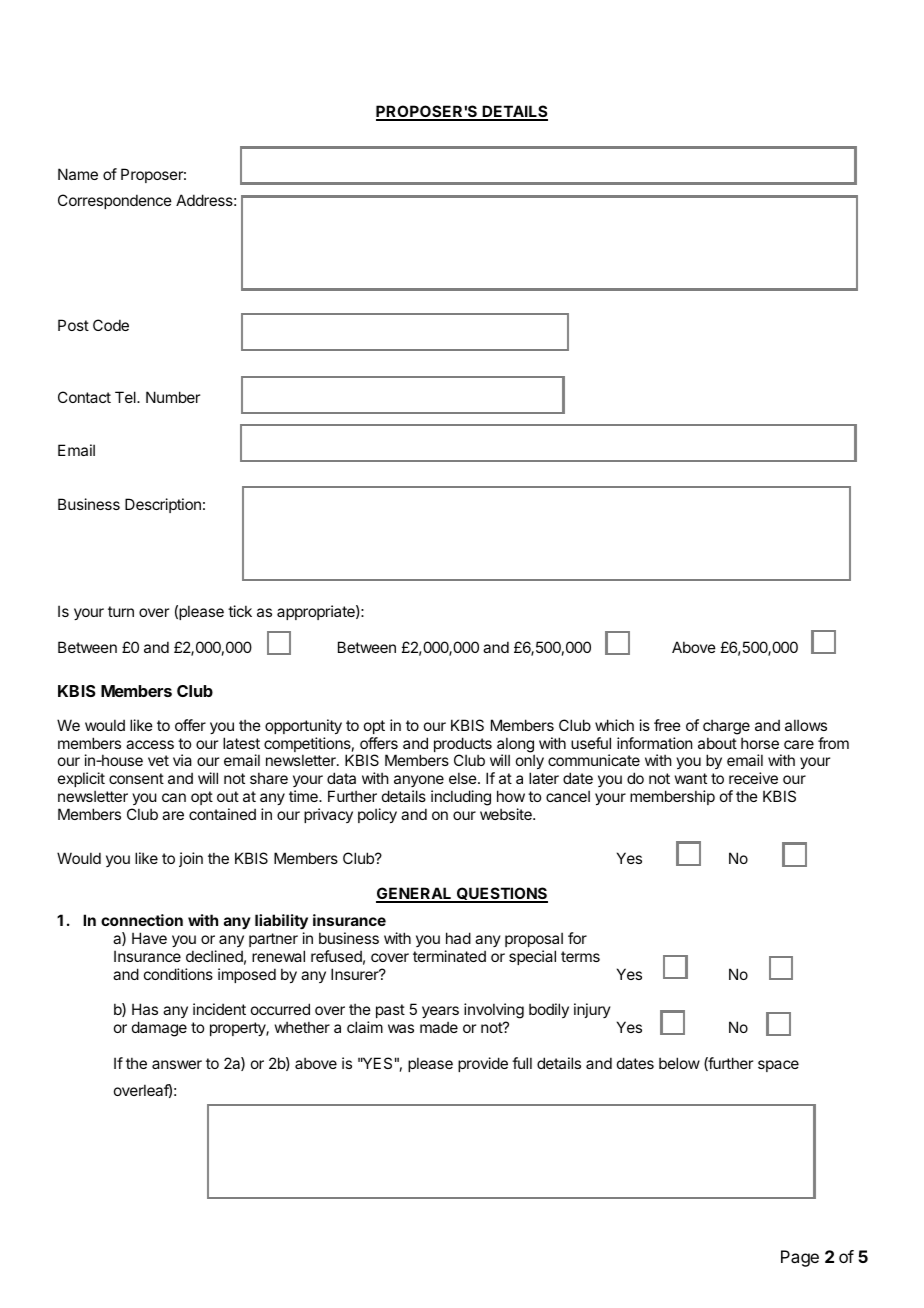  What do you see at coordinates (115, 201) in the screenshot?
I see `Correspondence` at bounding box center [115, 201].
